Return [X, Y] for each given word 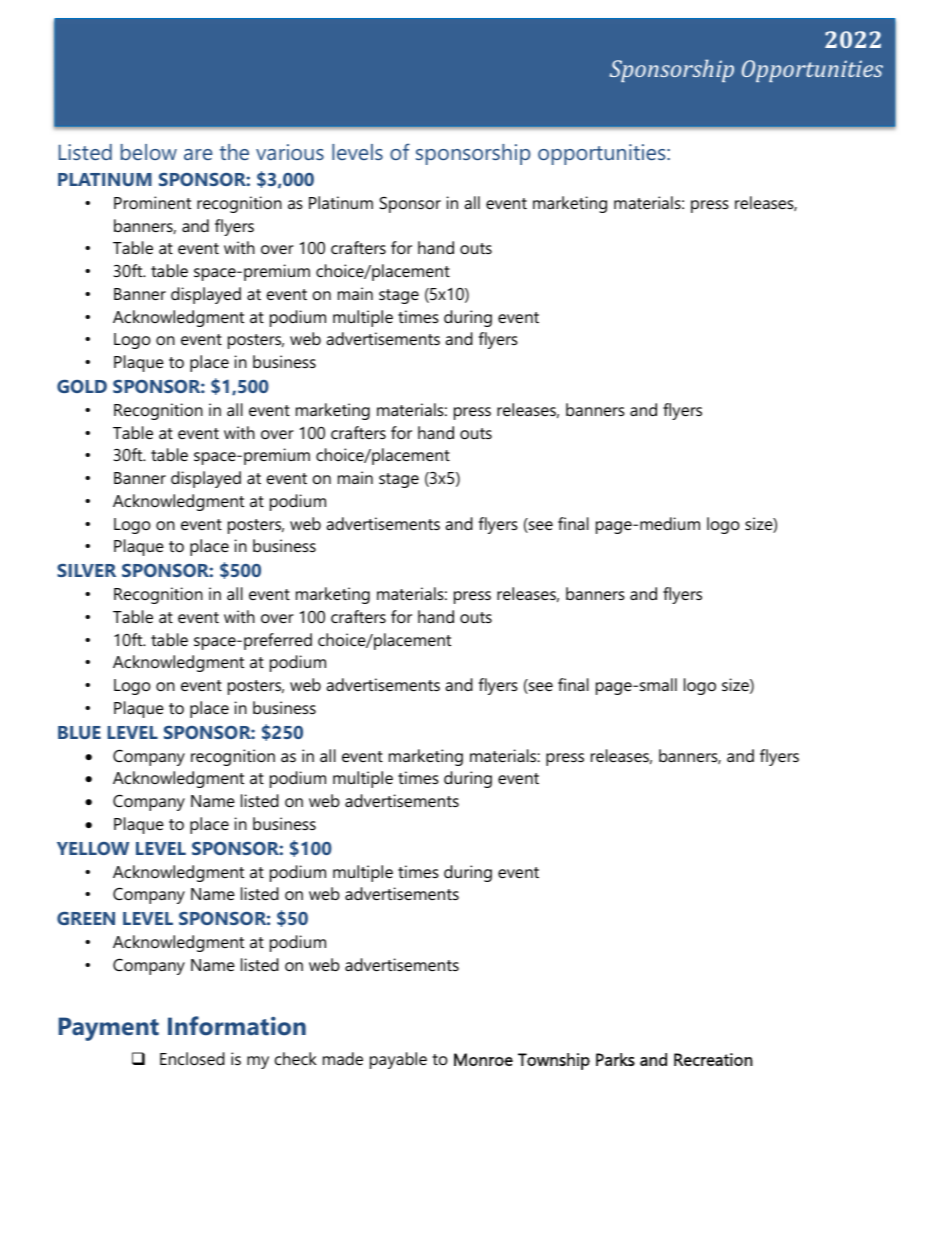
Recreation [713, 1059]
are [198, 154]
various [290, 152]
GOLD [82, 386]
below [149, 152]
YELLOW [93, 848]
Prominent [152, 202]
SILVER [86, 570]
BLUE [79, 732]
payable [398, 1060]
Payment [109, 1029]
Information [237, 1026]
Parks [615, 1059]
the [234, 152]
